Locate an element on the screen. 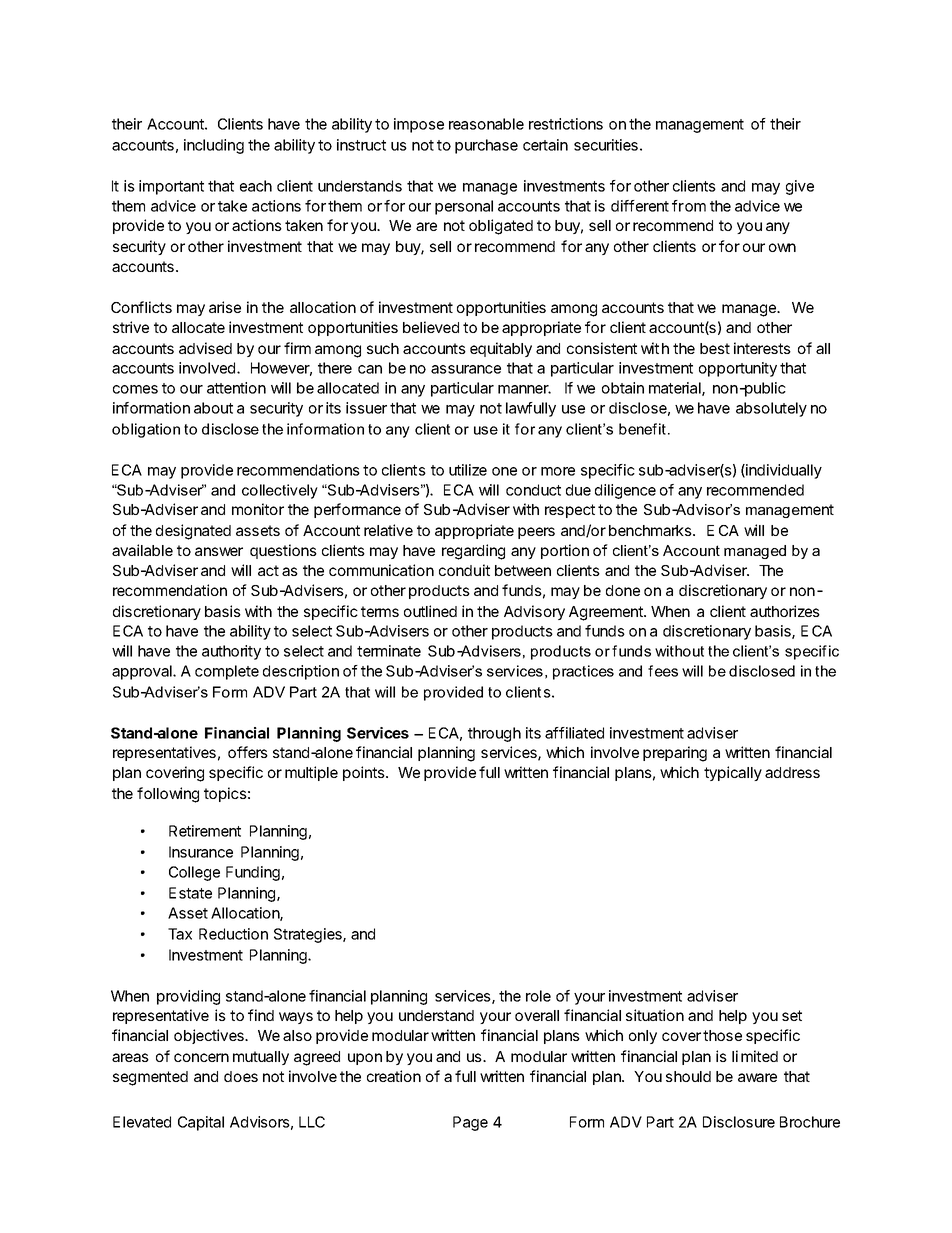  absolutely is located at coordinates (771, 409).
